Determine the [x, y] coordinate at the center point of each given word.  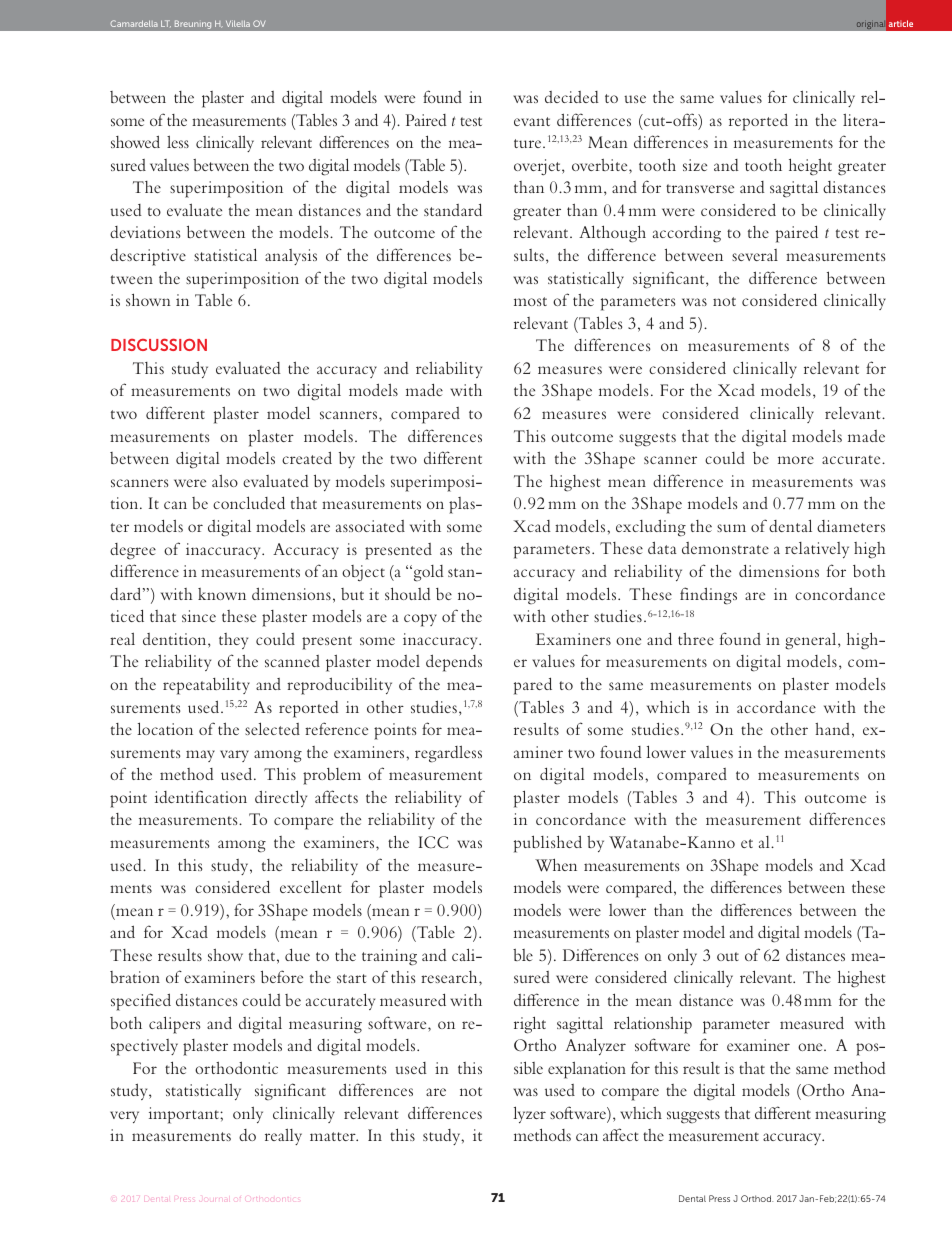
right [530, 1025]
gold [427, 573]
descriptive [148, 257]
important [185, 1115]
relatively [817, 550]
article [901, 23]
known [222, 594]
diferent [783, 1112]
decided [572, 97]
